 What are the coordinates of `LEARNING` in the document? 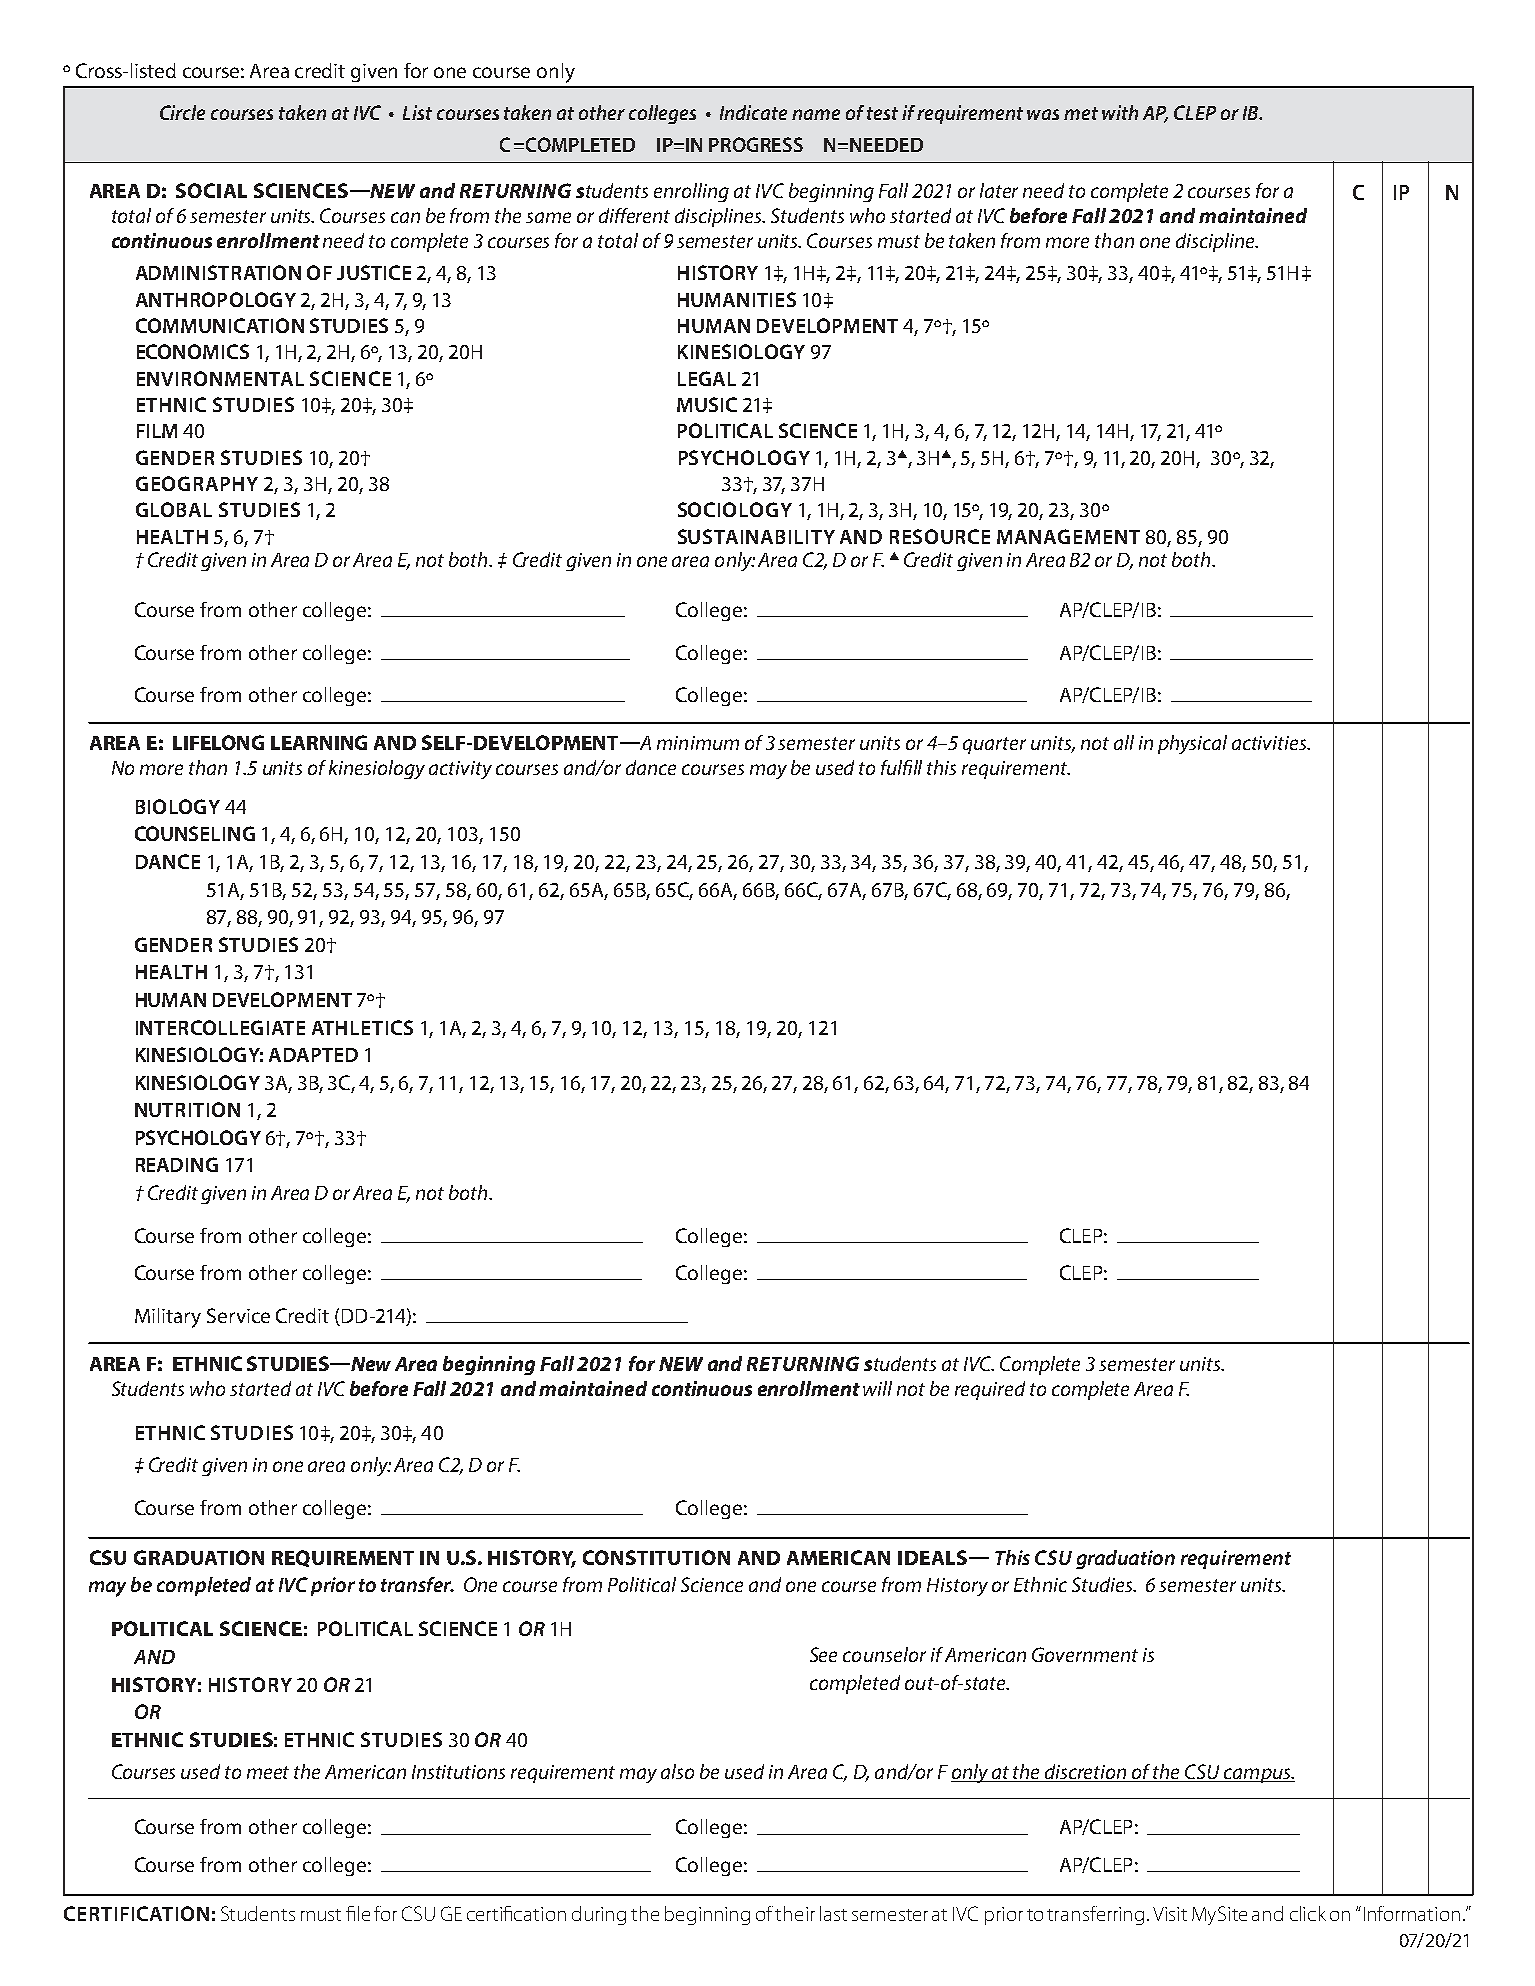 It's located at (319, 742).
